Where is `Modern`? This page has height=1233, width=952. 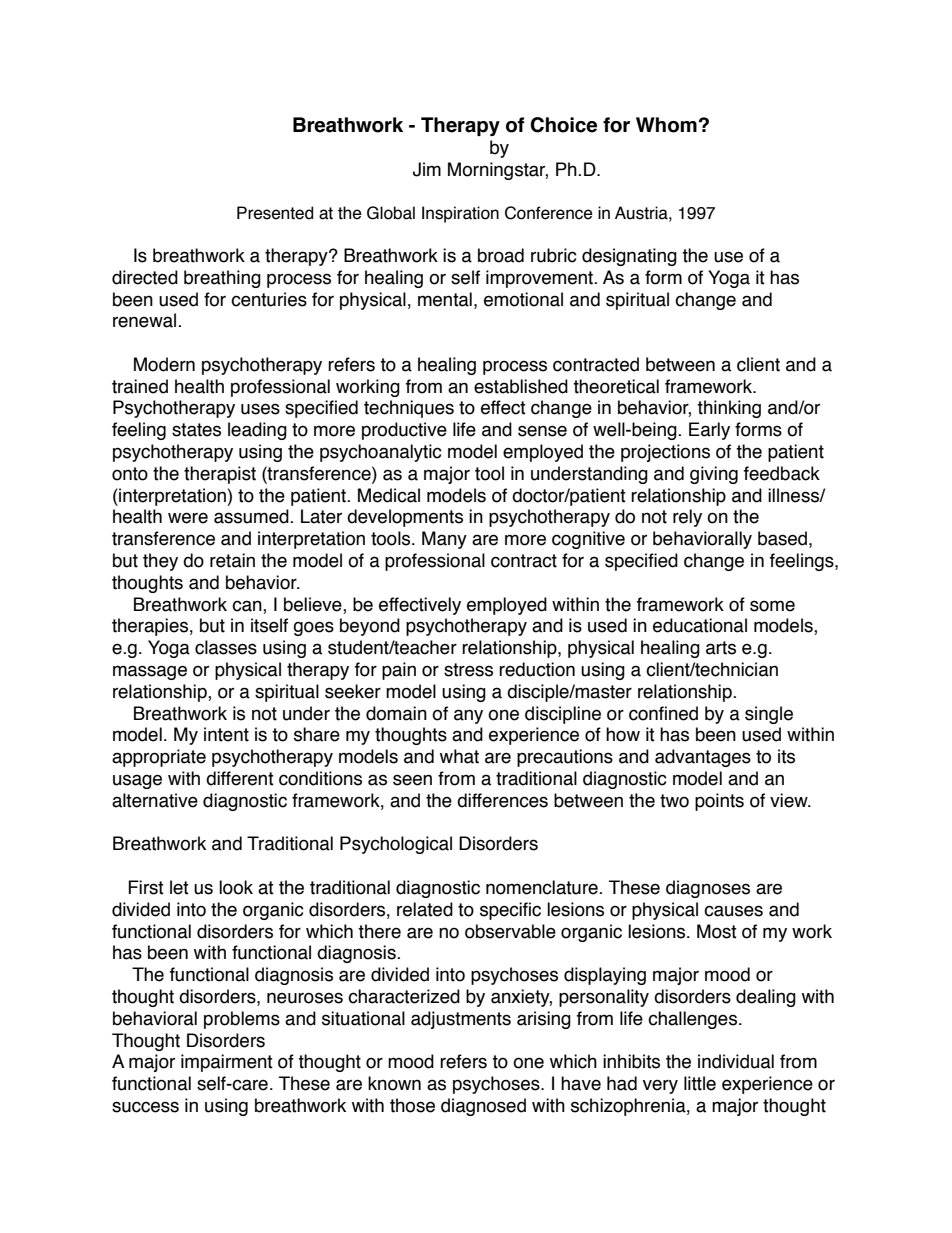
Modern is located at coordinates (164, 364).
